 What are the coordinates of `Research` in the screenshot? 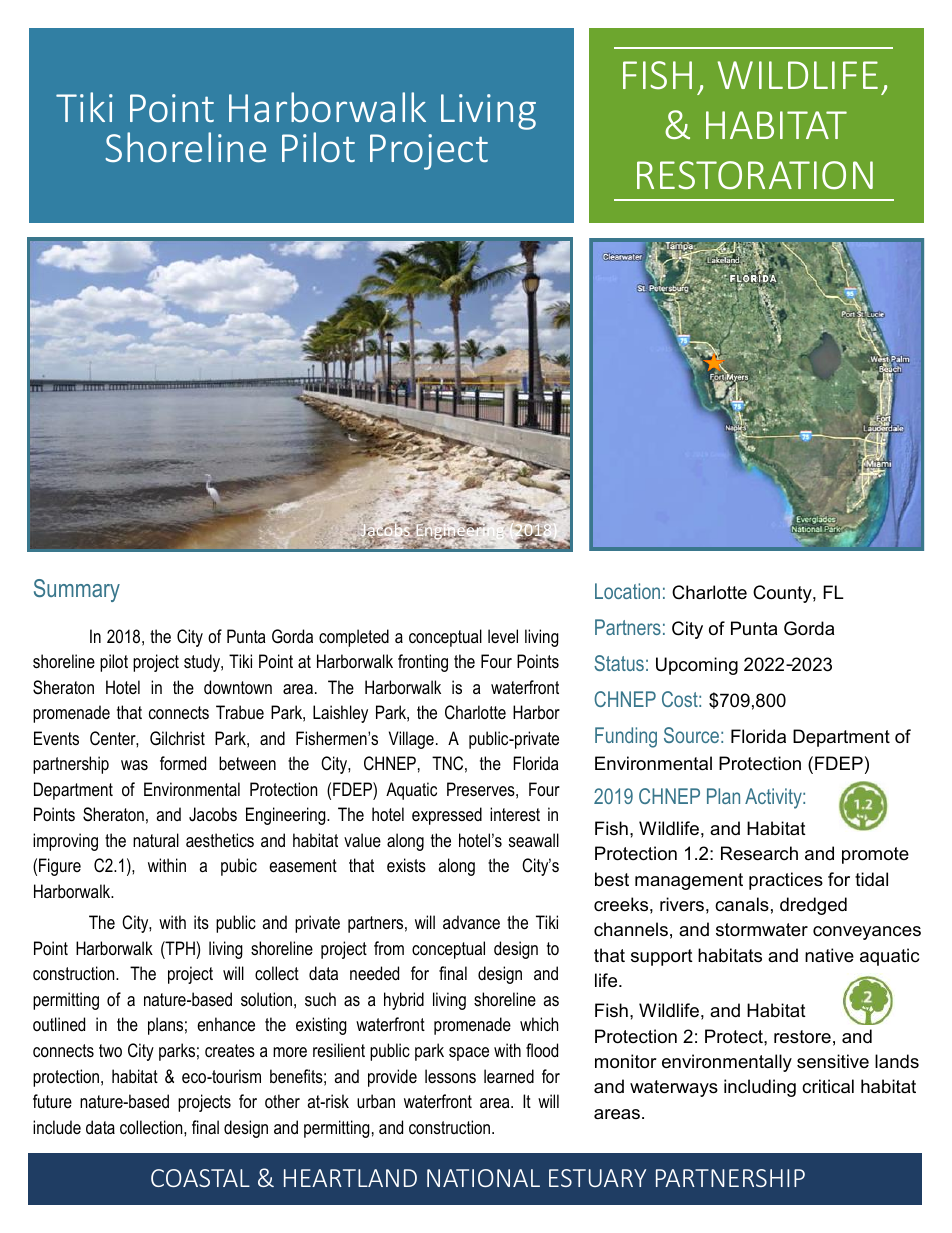 It's located at (759, 853).
